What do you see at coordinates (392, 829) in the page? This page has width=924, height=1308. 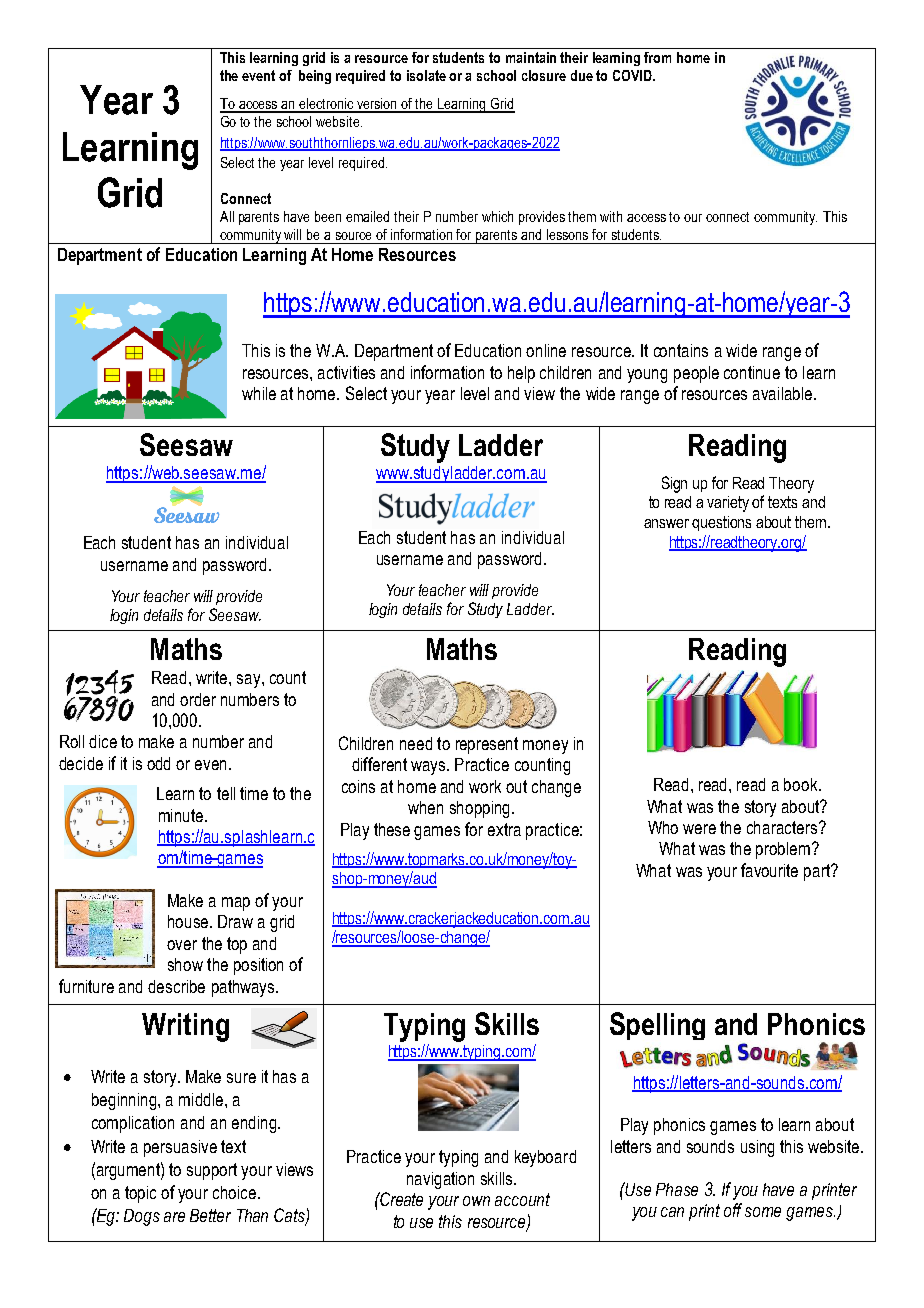 I see `these` at bounding box center [392, 829].
